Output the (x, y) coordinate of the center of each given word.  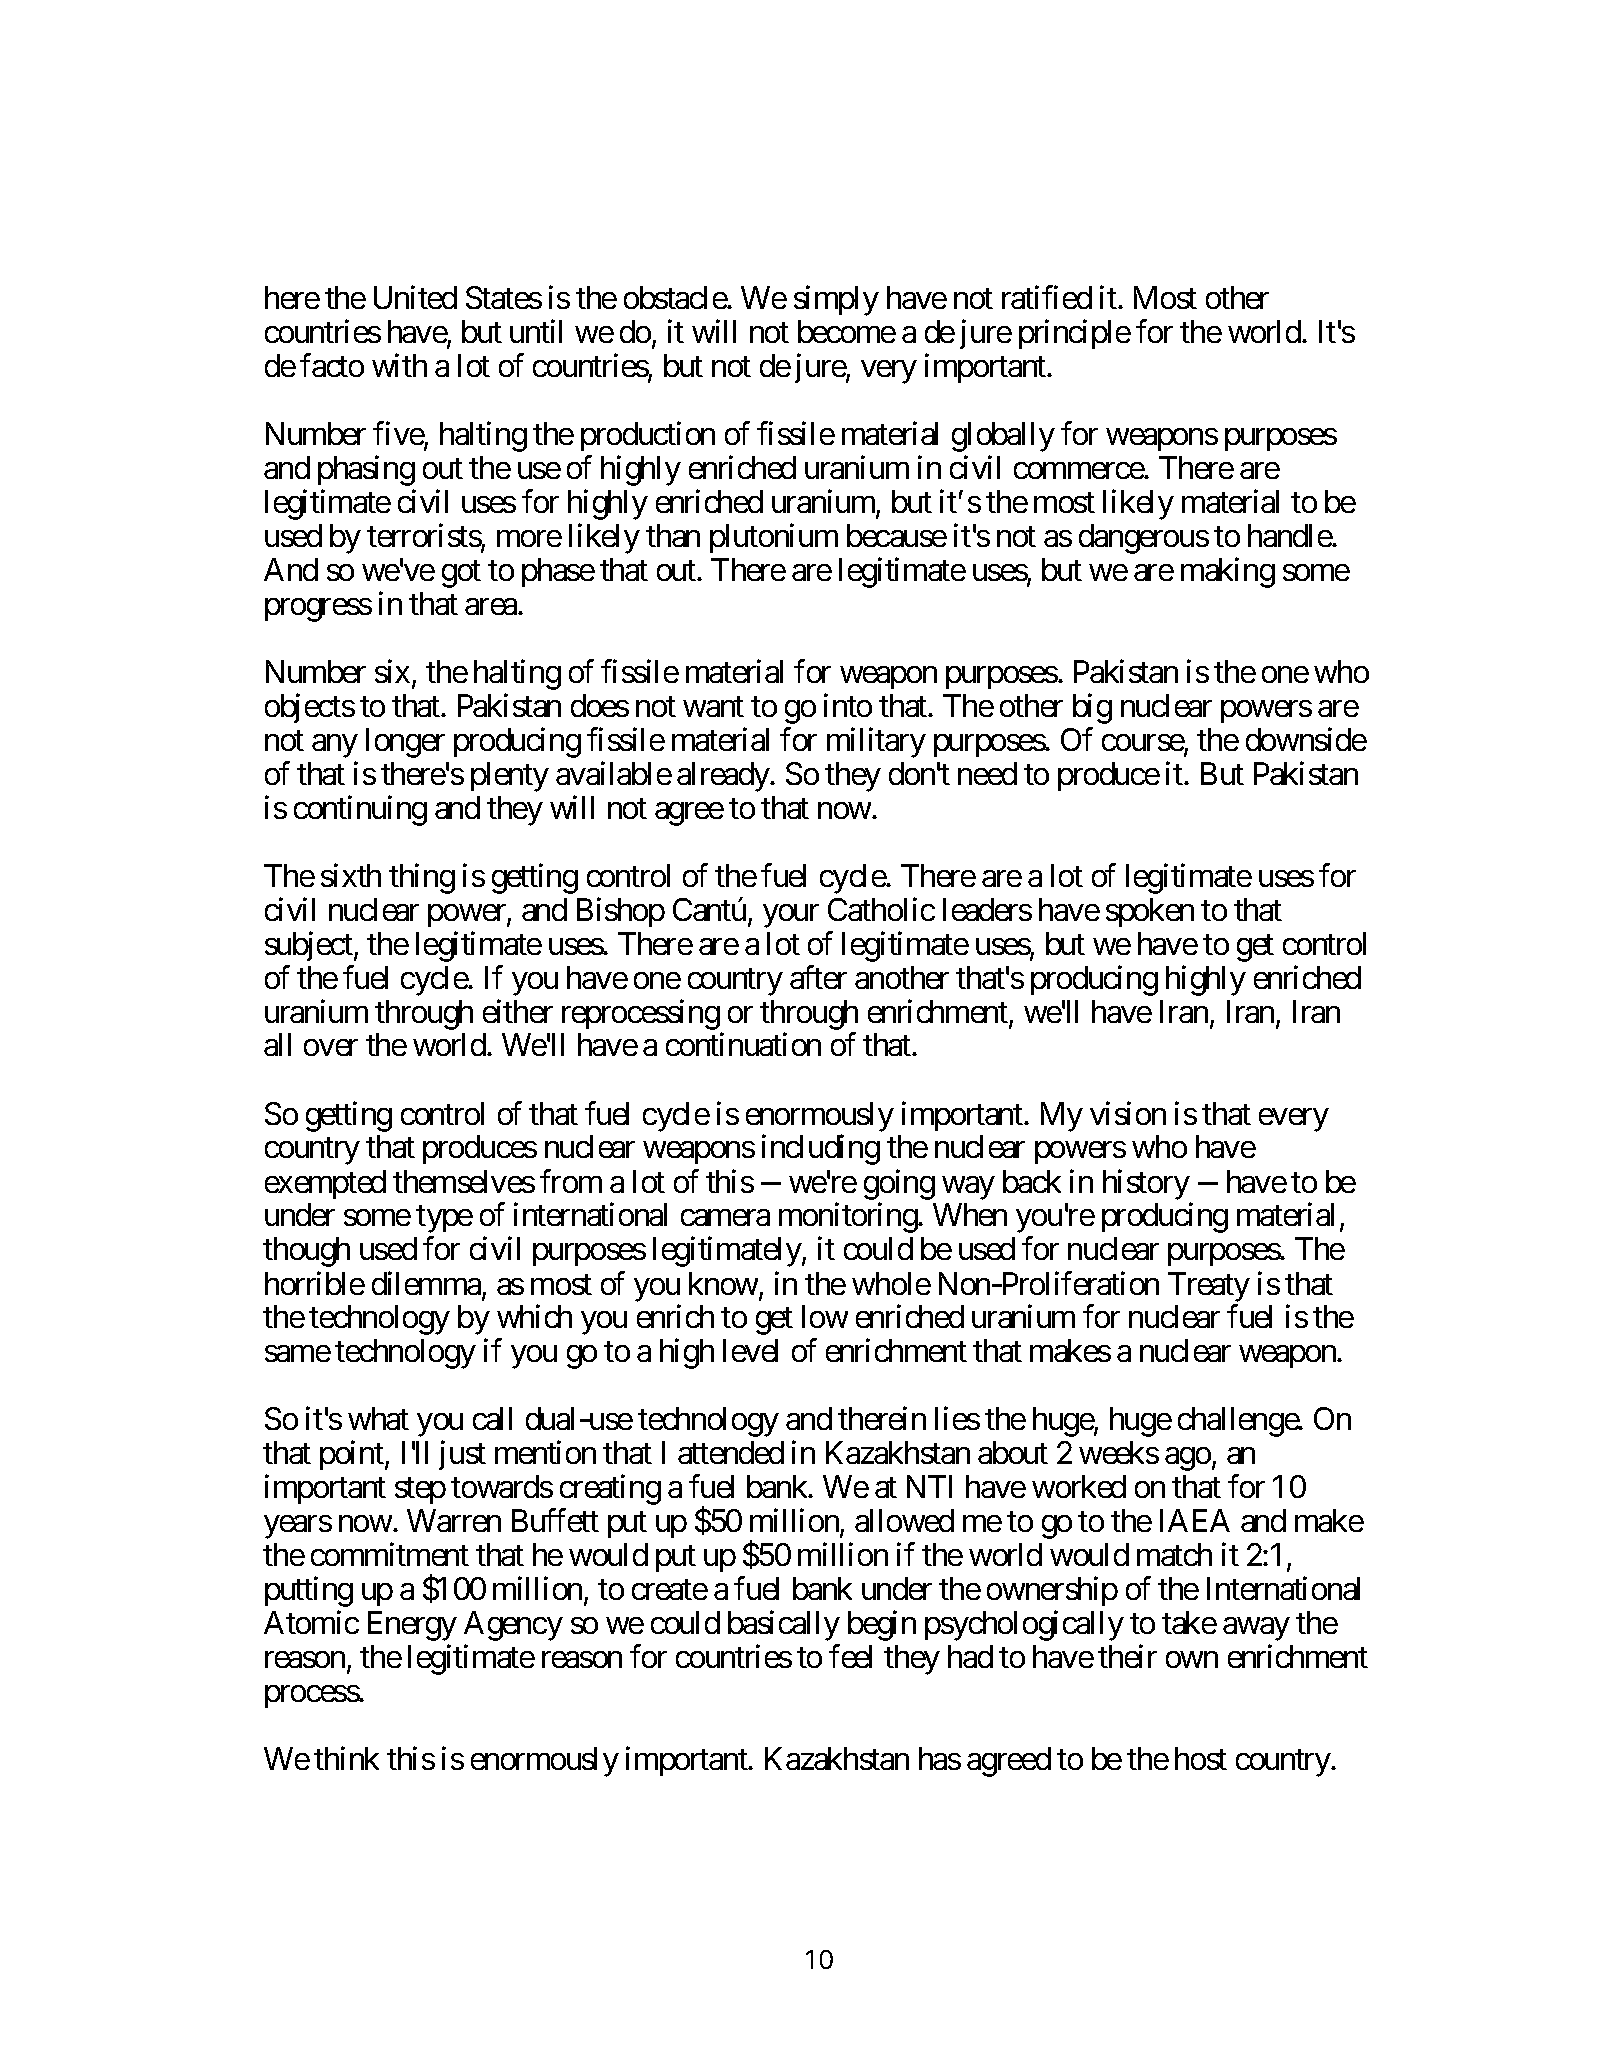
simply (836, 301)
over (331, 1048)
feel (850, 1656)
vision (1128, 1113)
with (399, 365)
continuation (743, 1044)
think (346, 1758)
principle (1075, 334)
